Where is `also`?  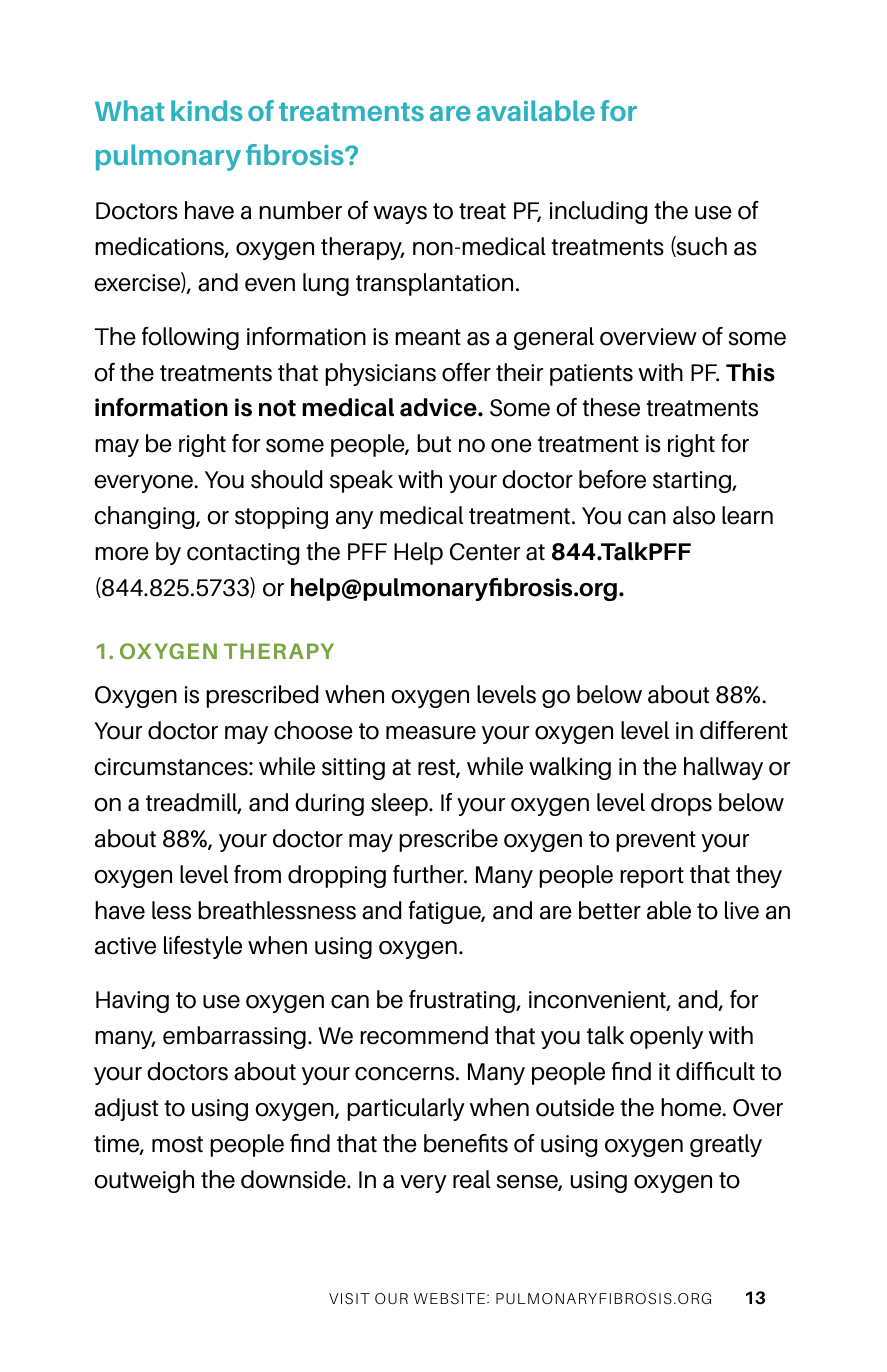 also is located at coordinates (694, 515).
